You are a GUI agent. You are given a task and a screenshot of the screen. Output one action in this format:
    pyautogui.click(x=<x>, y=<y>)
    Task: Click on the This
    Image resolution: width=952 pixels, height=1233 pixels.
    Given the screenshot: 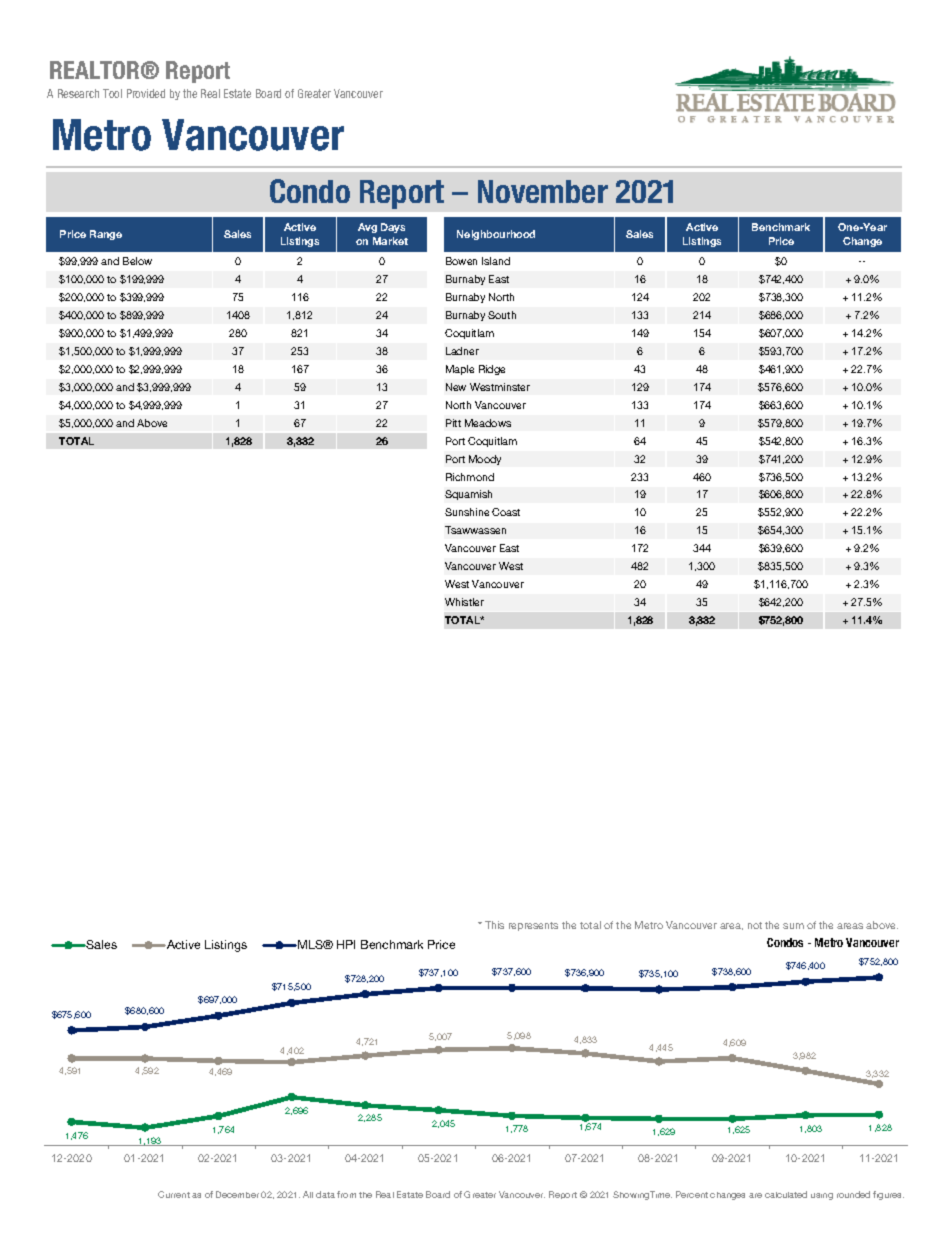 What is the action you would take?
    pyautogui.click(x=494, y=925)
